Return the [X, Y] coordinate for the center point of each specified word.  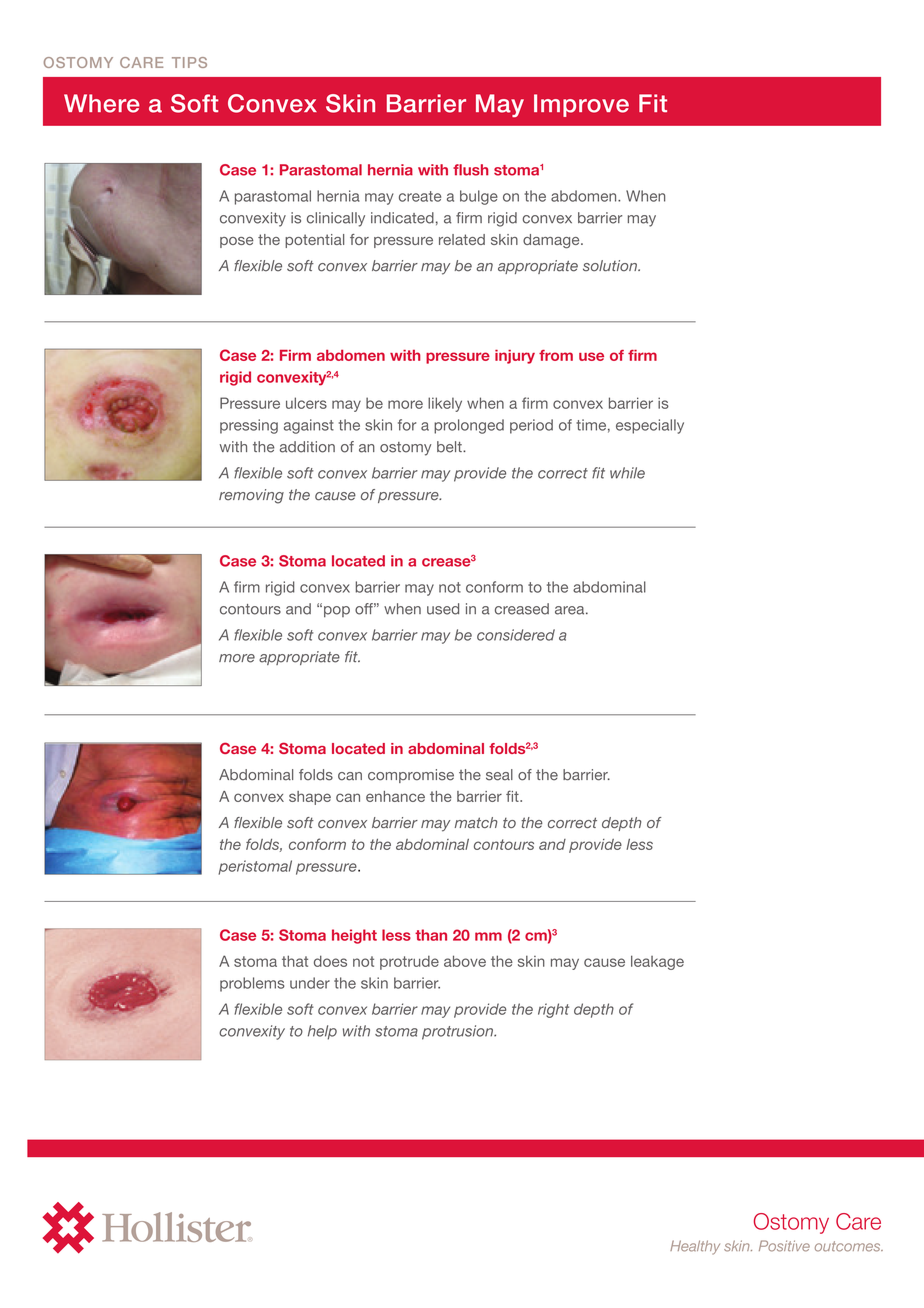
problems [252, 984]
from [556, 355]
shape [310, 798]
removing [251, 496]
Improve [581, 105]
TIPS [189, 62]
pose [237, 242]
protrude [409, 963]
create [420, 196]
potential [314, 241]
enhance [395, 796]
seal [499, 775]
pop [337, 612]
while [627, 473]
